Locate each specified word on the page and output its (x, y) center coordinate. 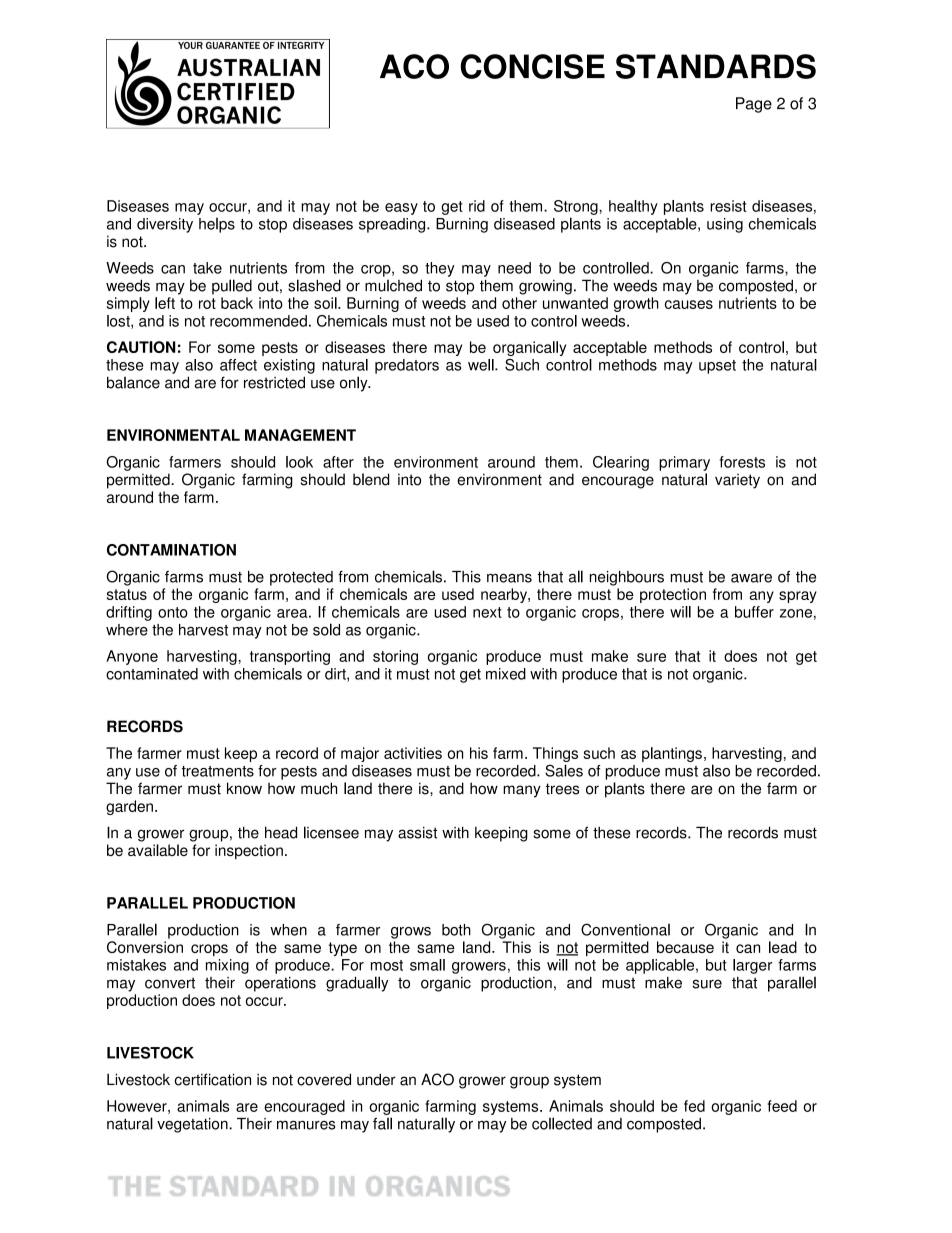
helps (217, 225)
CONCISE (532, 66)
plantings (672, 754)
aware (751, 578)
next (487, 612)
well (482, 365)
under (376, 1079)
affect (238, 365)
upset (717, 367)
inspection (249, 851)
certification (213, 1079)
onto (173, 612)
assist (417, 833)
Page (754, 105)
